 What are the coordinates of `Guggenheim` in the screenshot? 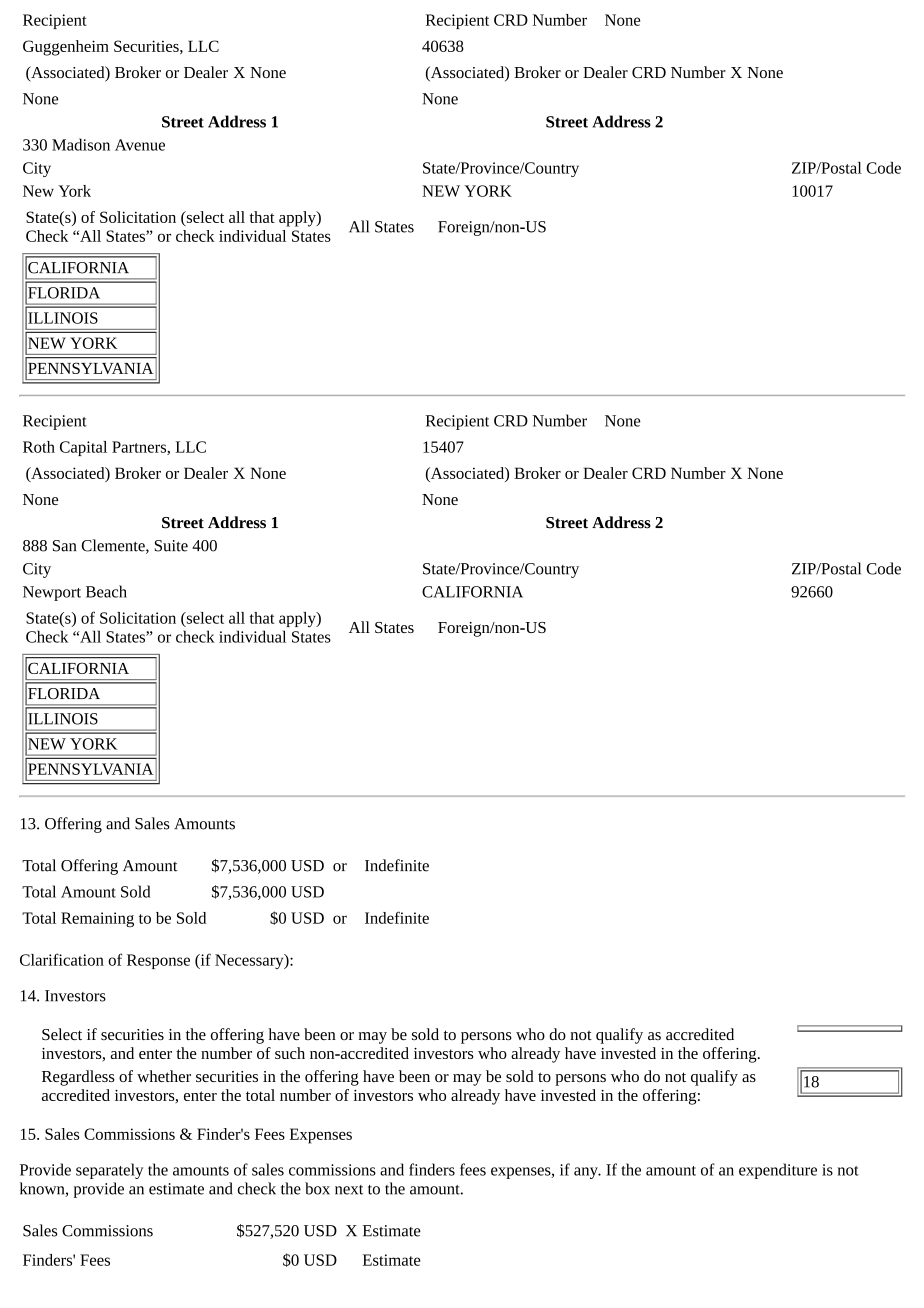 It's located at (66, 48).
